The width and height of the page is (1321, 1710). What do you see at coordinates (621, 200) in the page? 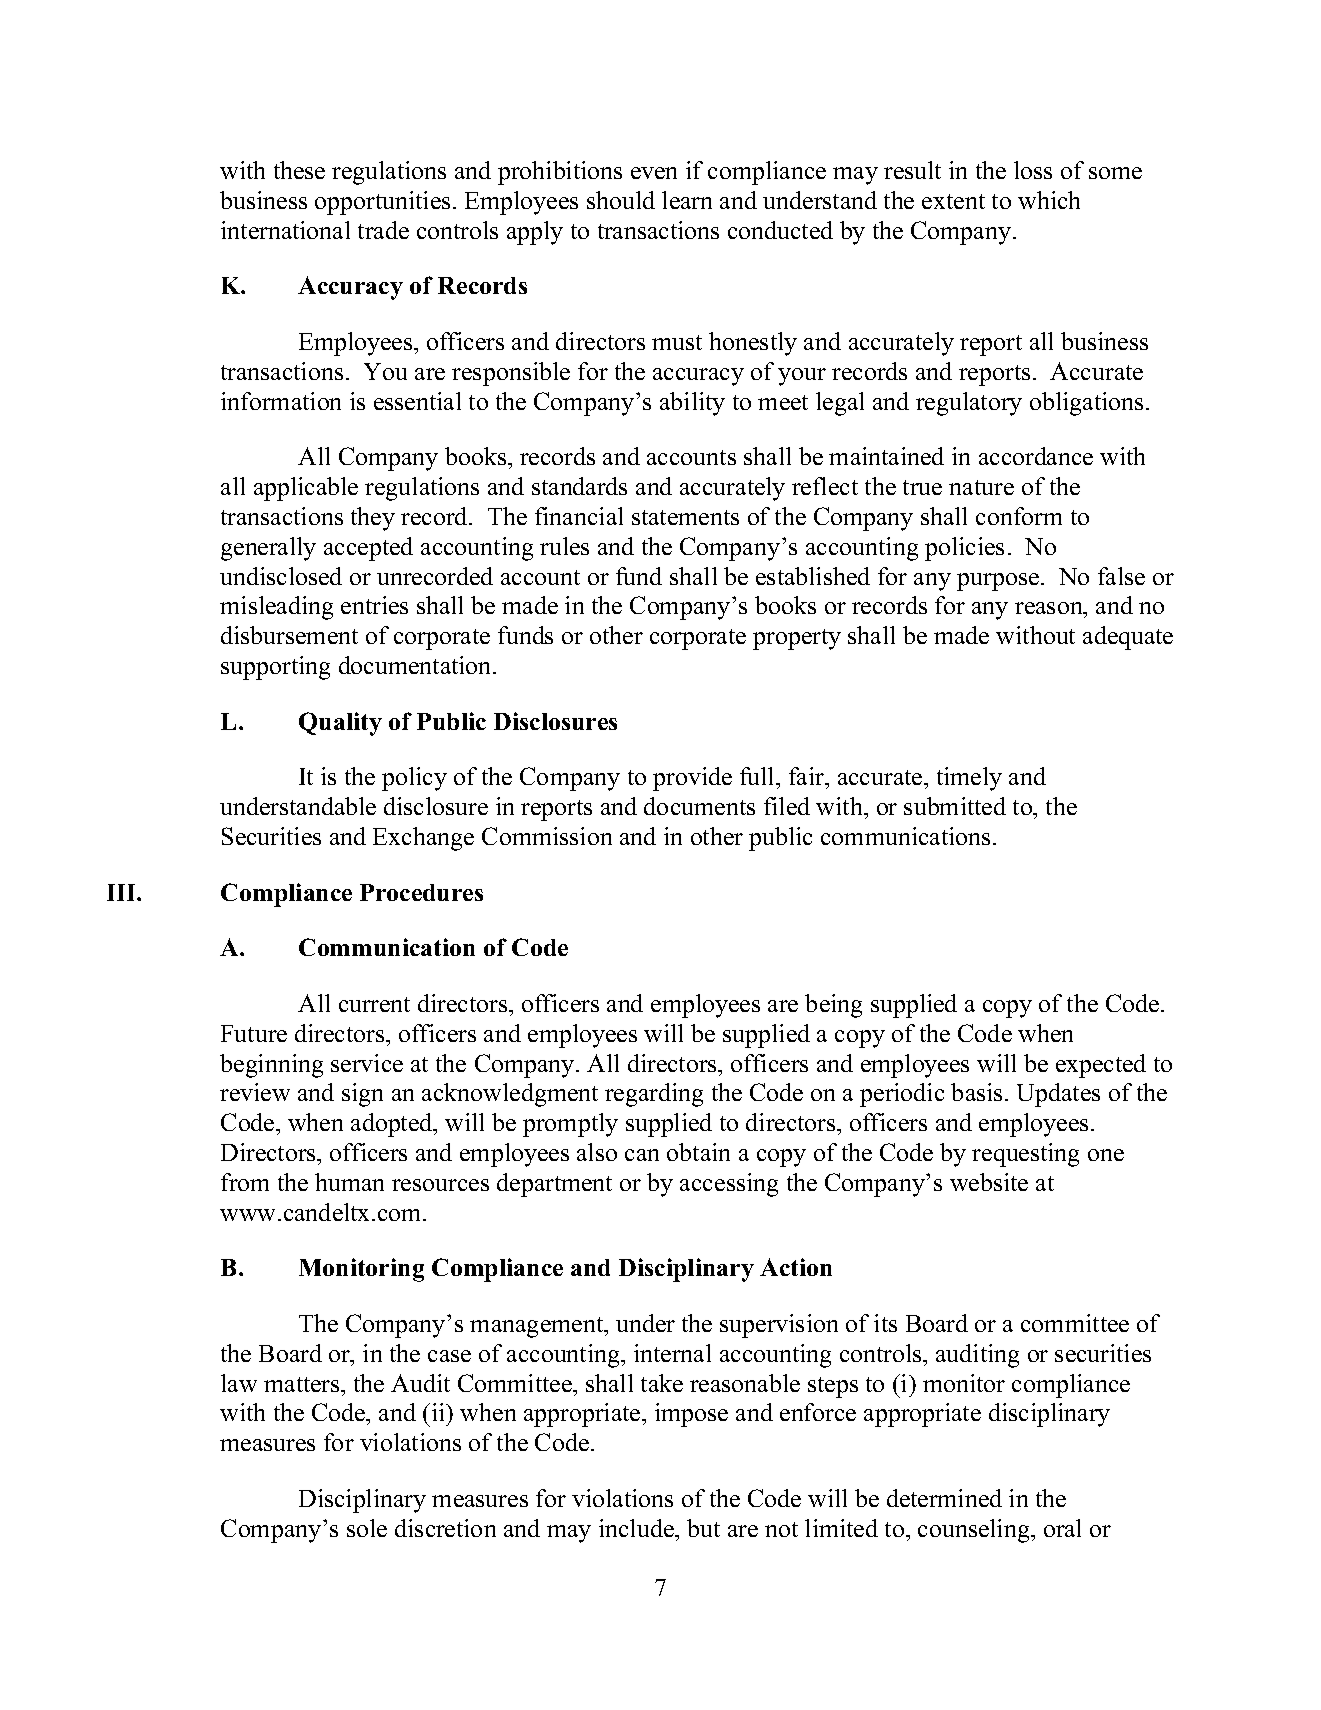
I see `should` at bounding box center [621, 200].
